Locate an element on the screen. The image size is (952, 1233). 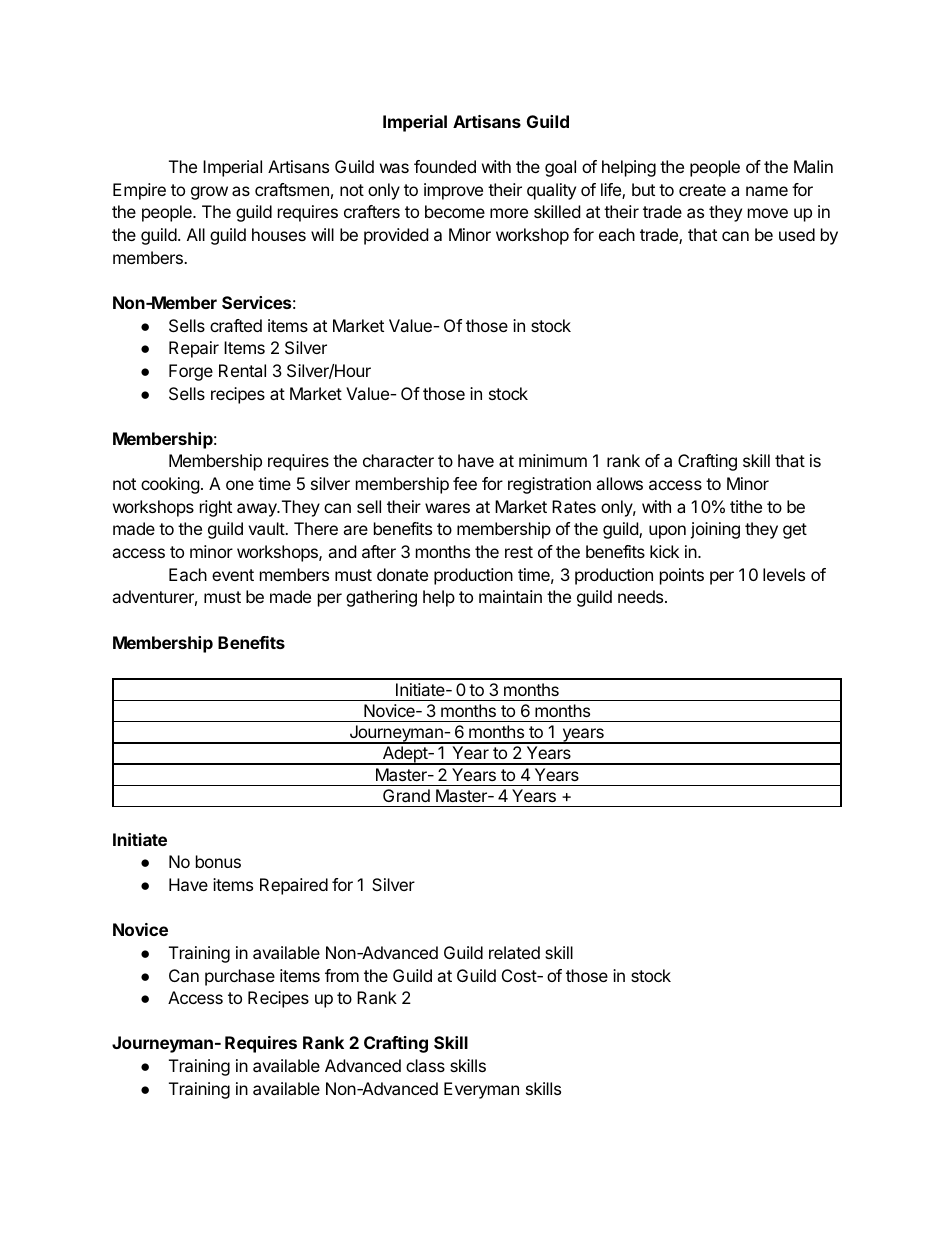
improve is located at coordinates (453, 191).
